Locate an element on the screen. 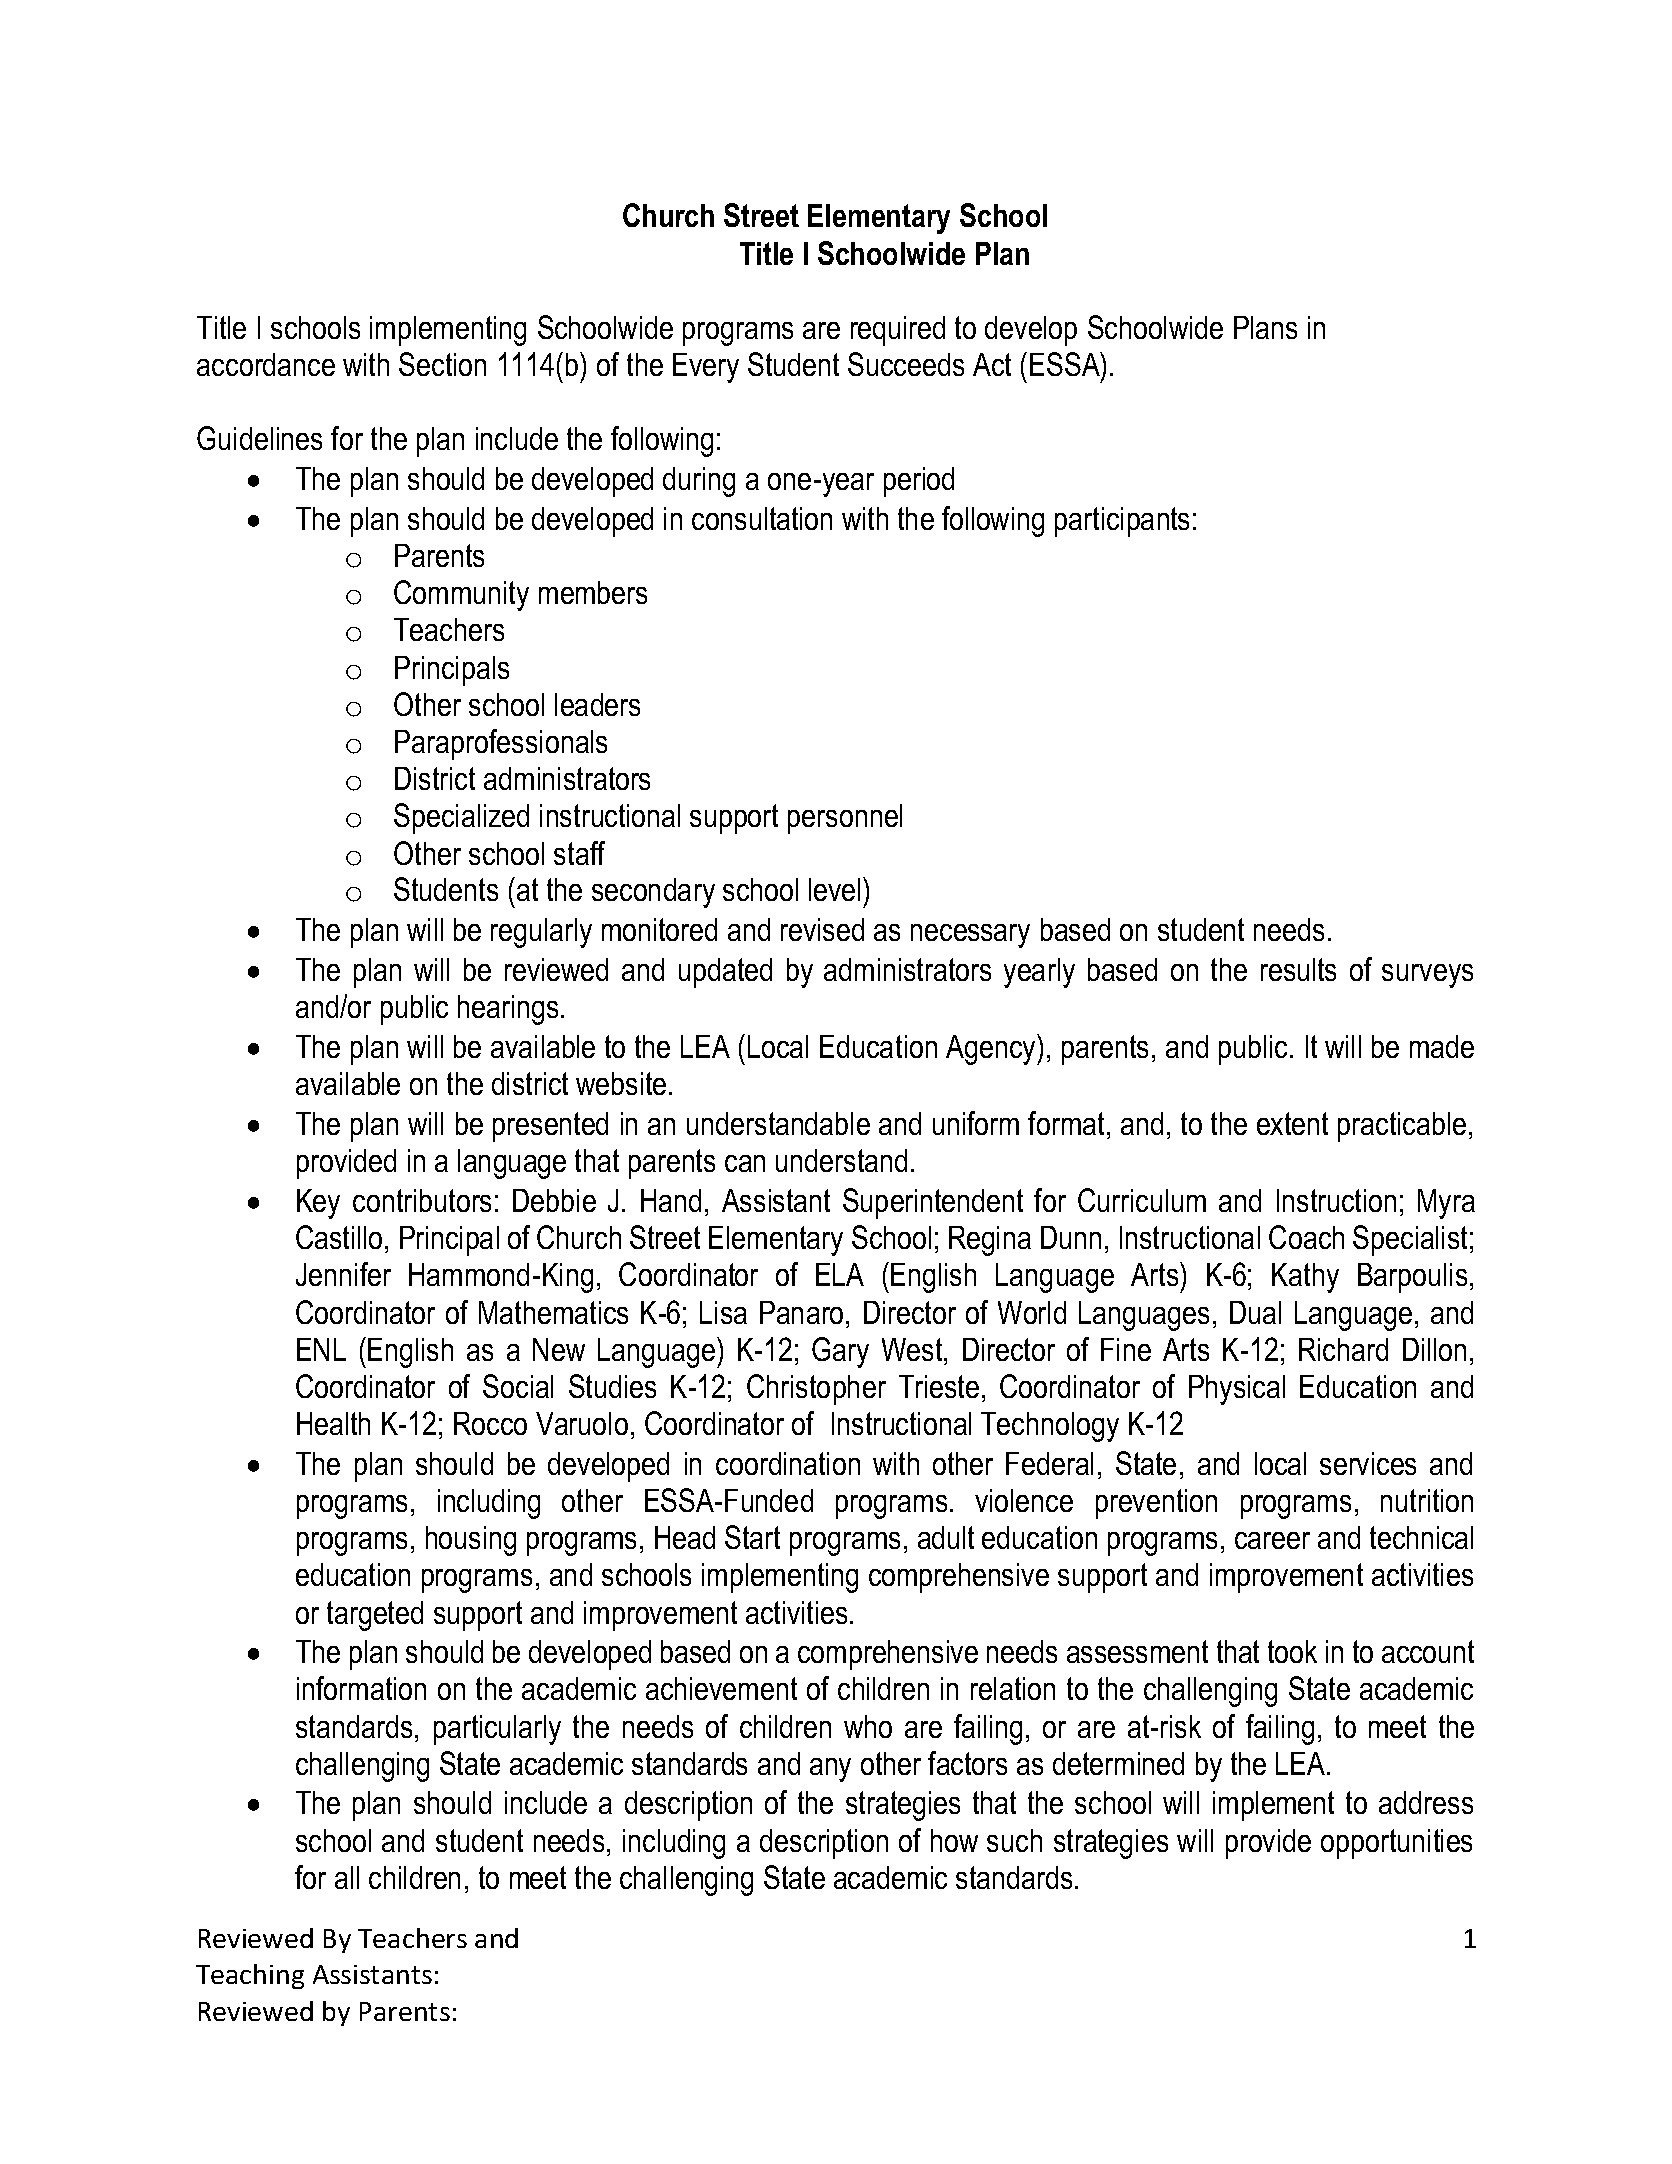 Image resolution: width=1672 pixels, height=2164 pixels. Teaching is located at coordinates (250, 1976).
